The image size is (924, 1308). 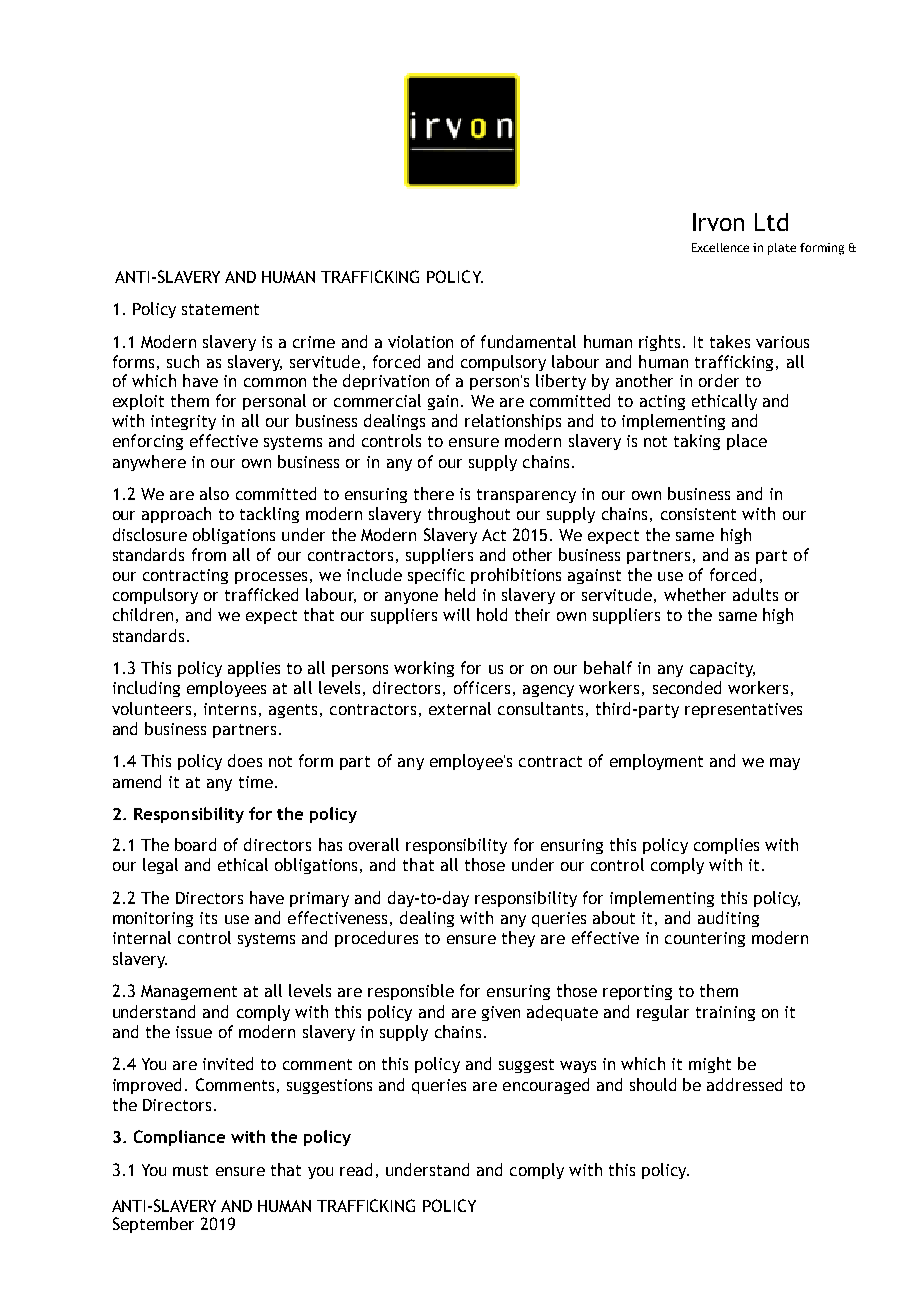 What do you see at coordinates (436, 576) in the screenshot?
I see `specific` at bounding box center [436, 576].
